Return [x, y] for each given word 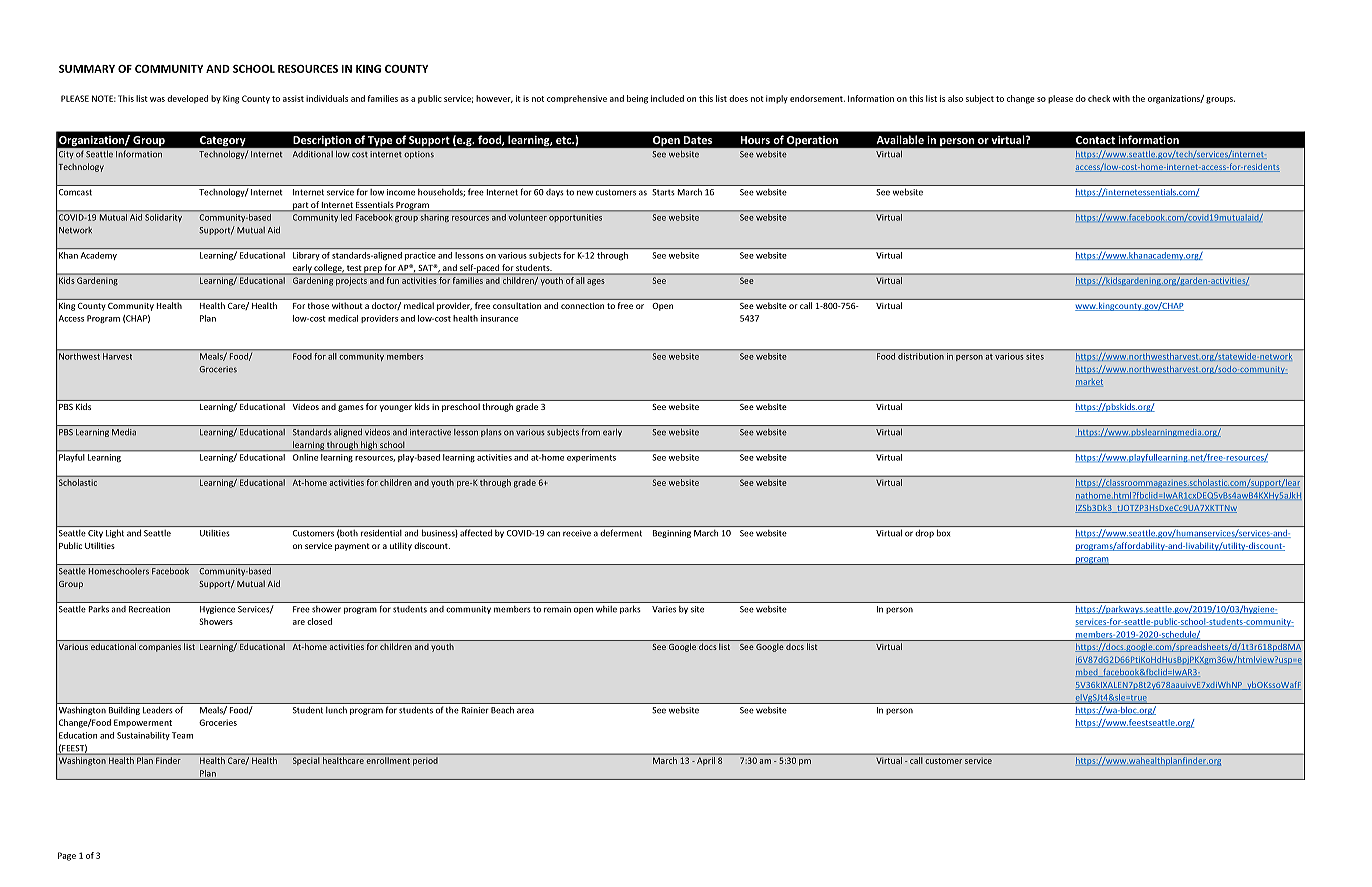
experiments [591, 458]
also [955, 98]
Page [67, 856]
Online [305, 457]
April [706, 761]
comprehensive [577, 99]
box [943, 533]
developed [187, 99]
